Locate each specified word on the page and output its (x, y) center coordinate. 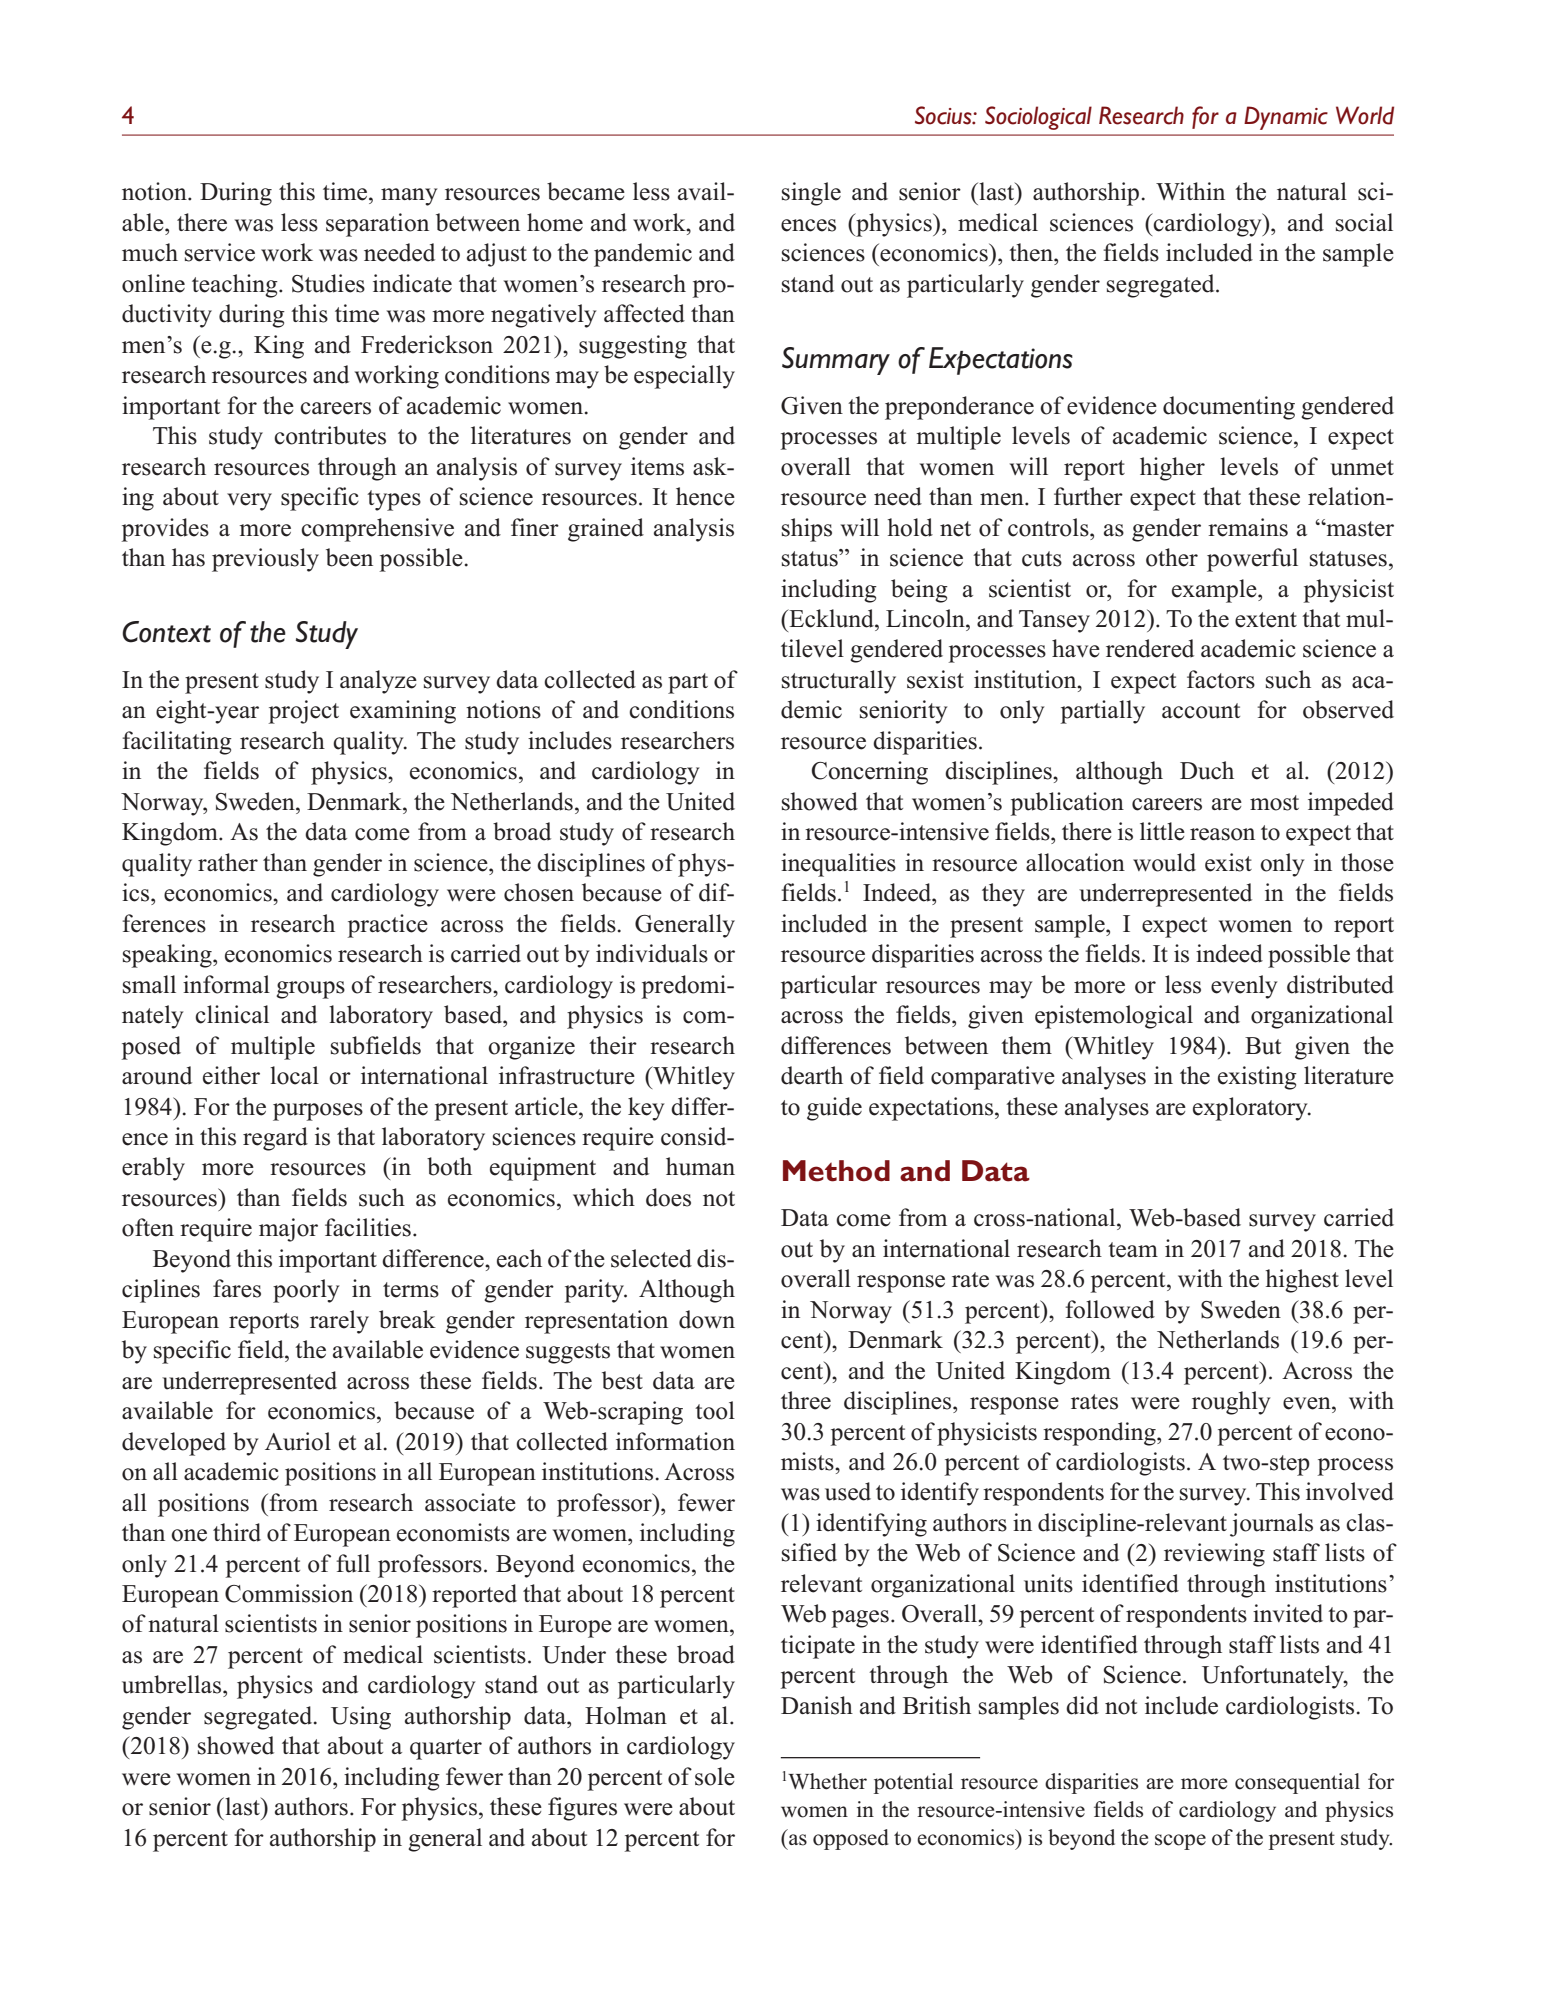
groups (310, 990)
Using (361, 1718)
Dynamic (1286, 118)
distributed (1340, 984)
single (811, 194)
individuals (652, 953)
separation (377, 225)
